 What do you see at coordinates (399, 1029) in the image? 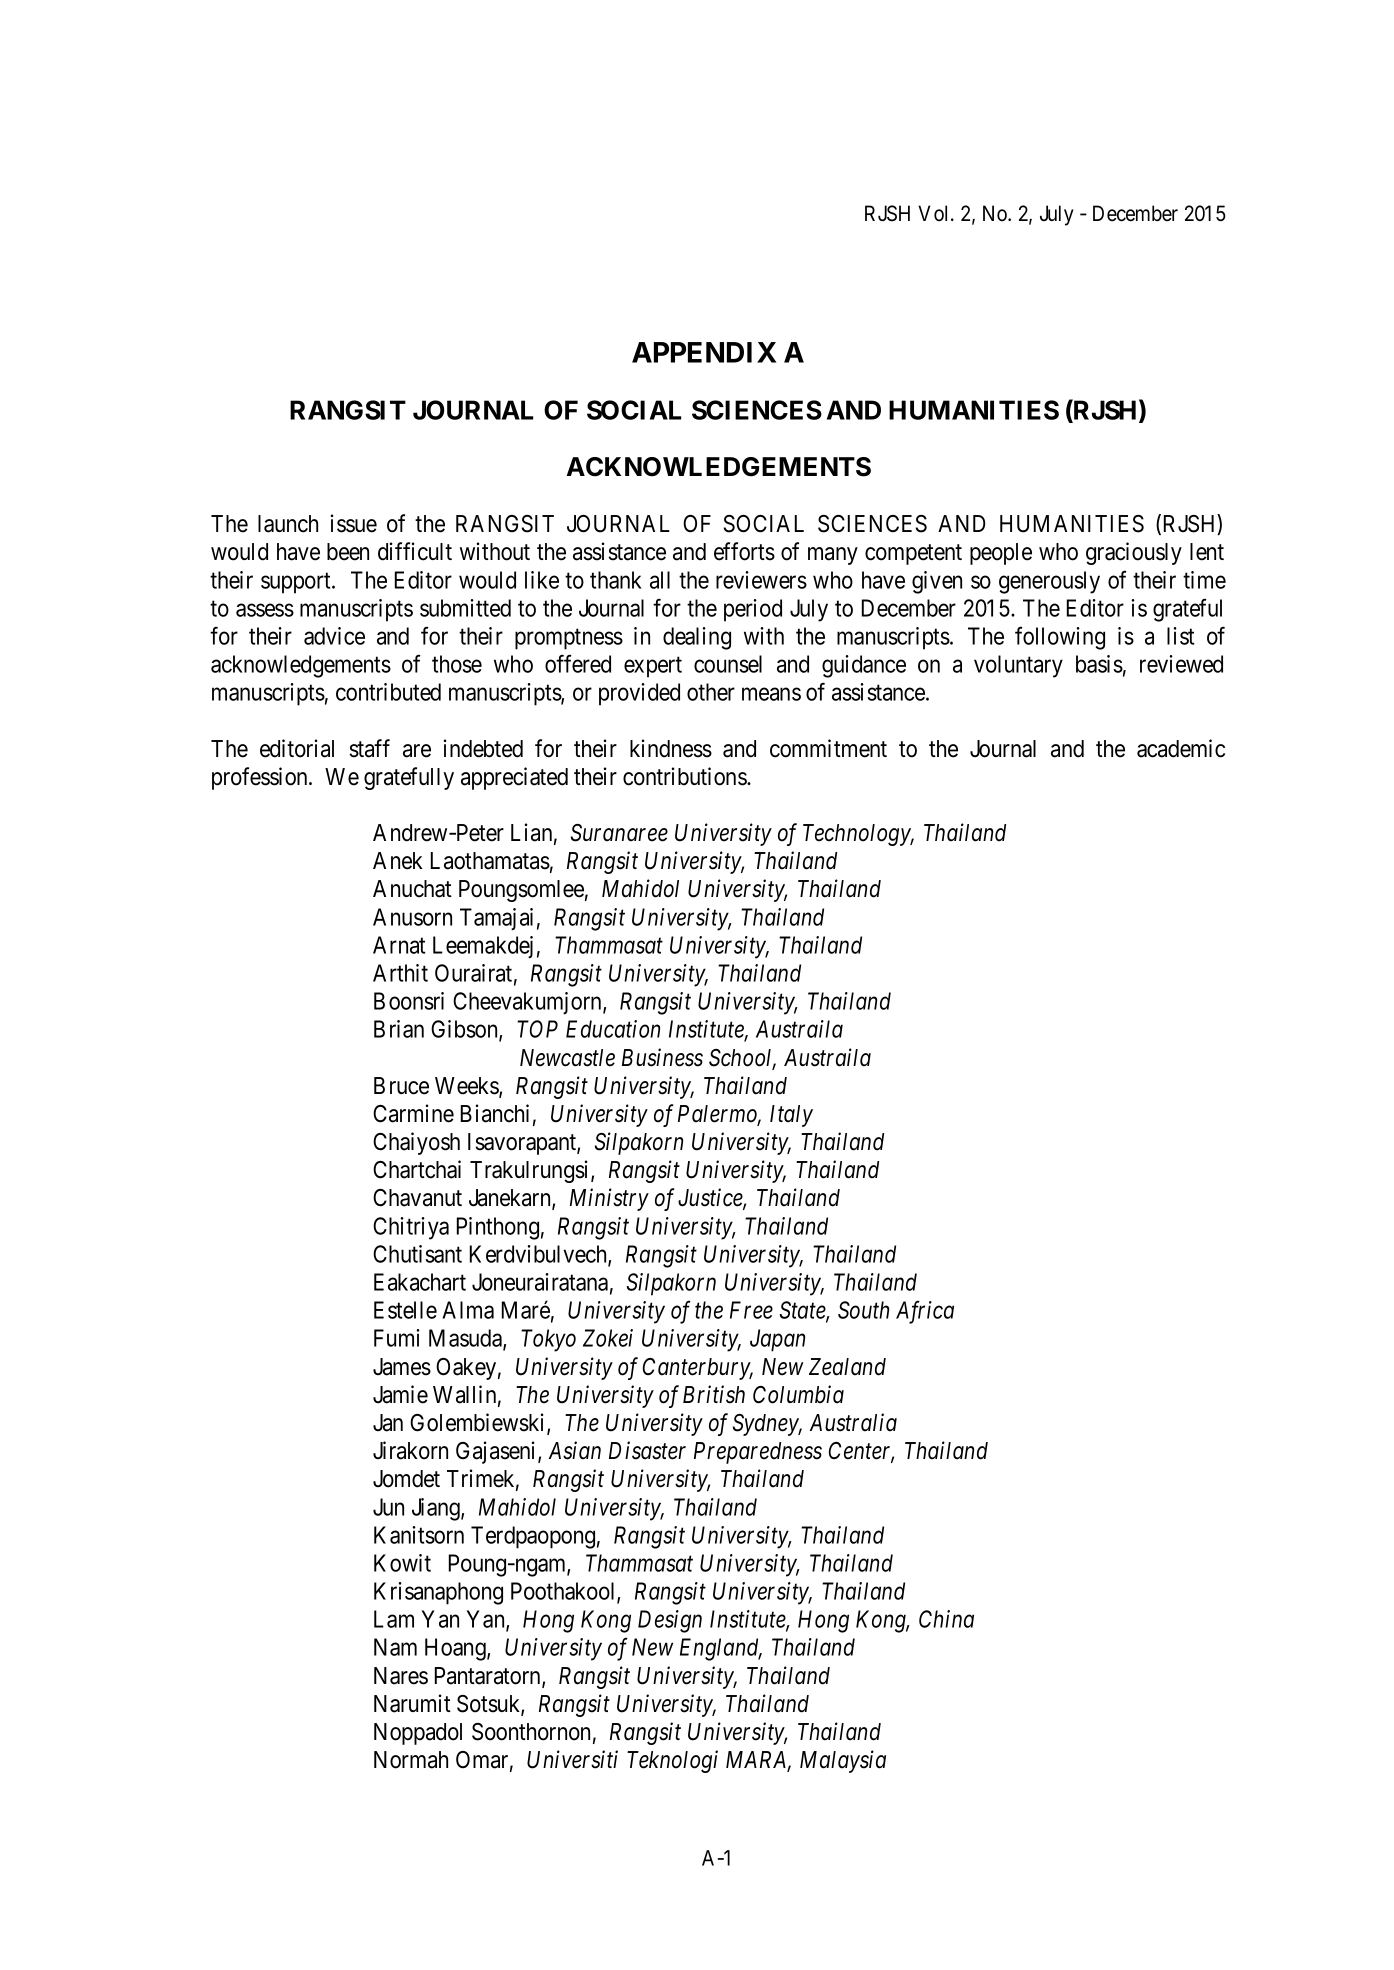
I see `Brian` at bounding box center [399, 1029].
